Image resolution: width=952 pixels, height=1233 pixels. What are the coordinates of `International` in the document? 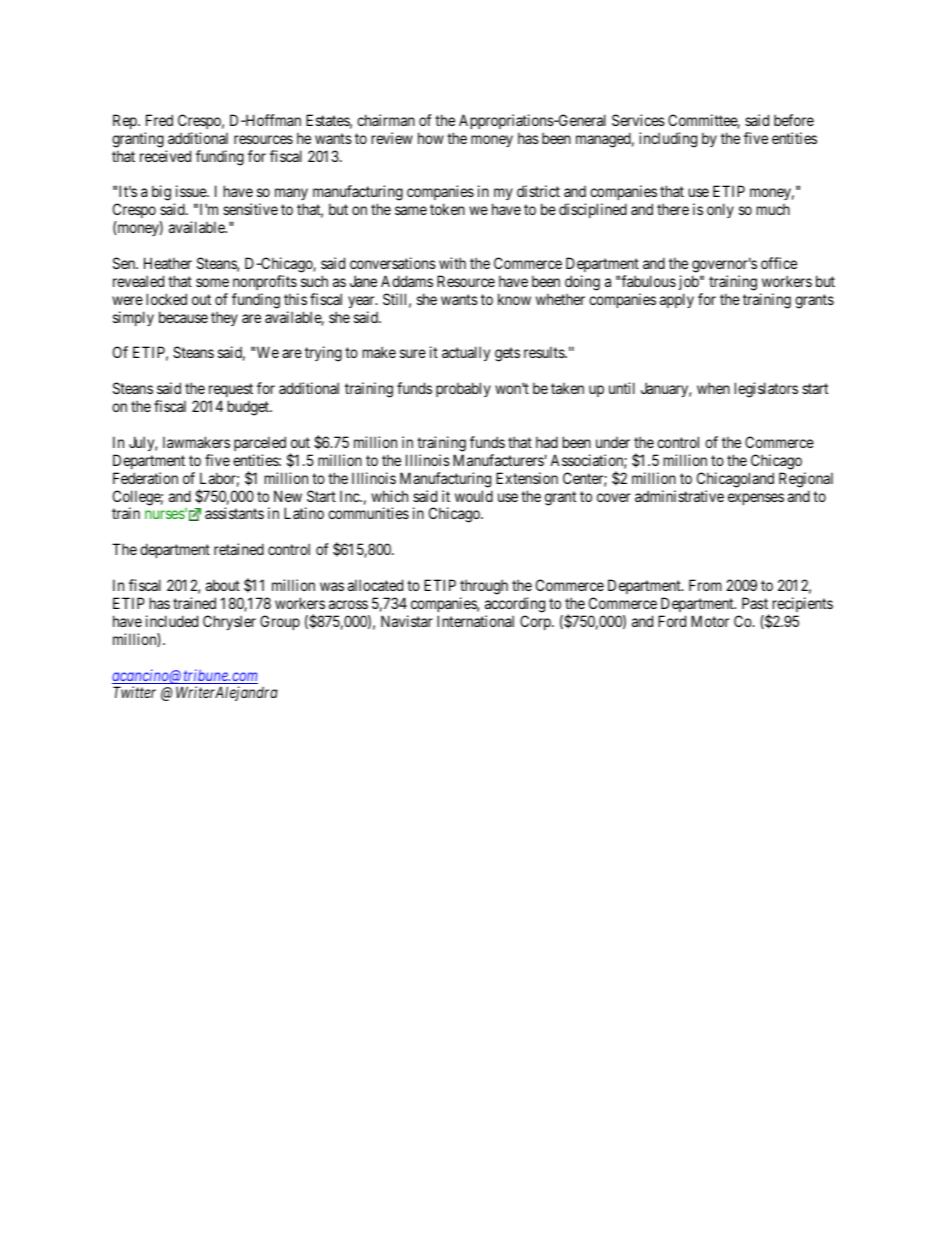 It's located at (475, 621).
